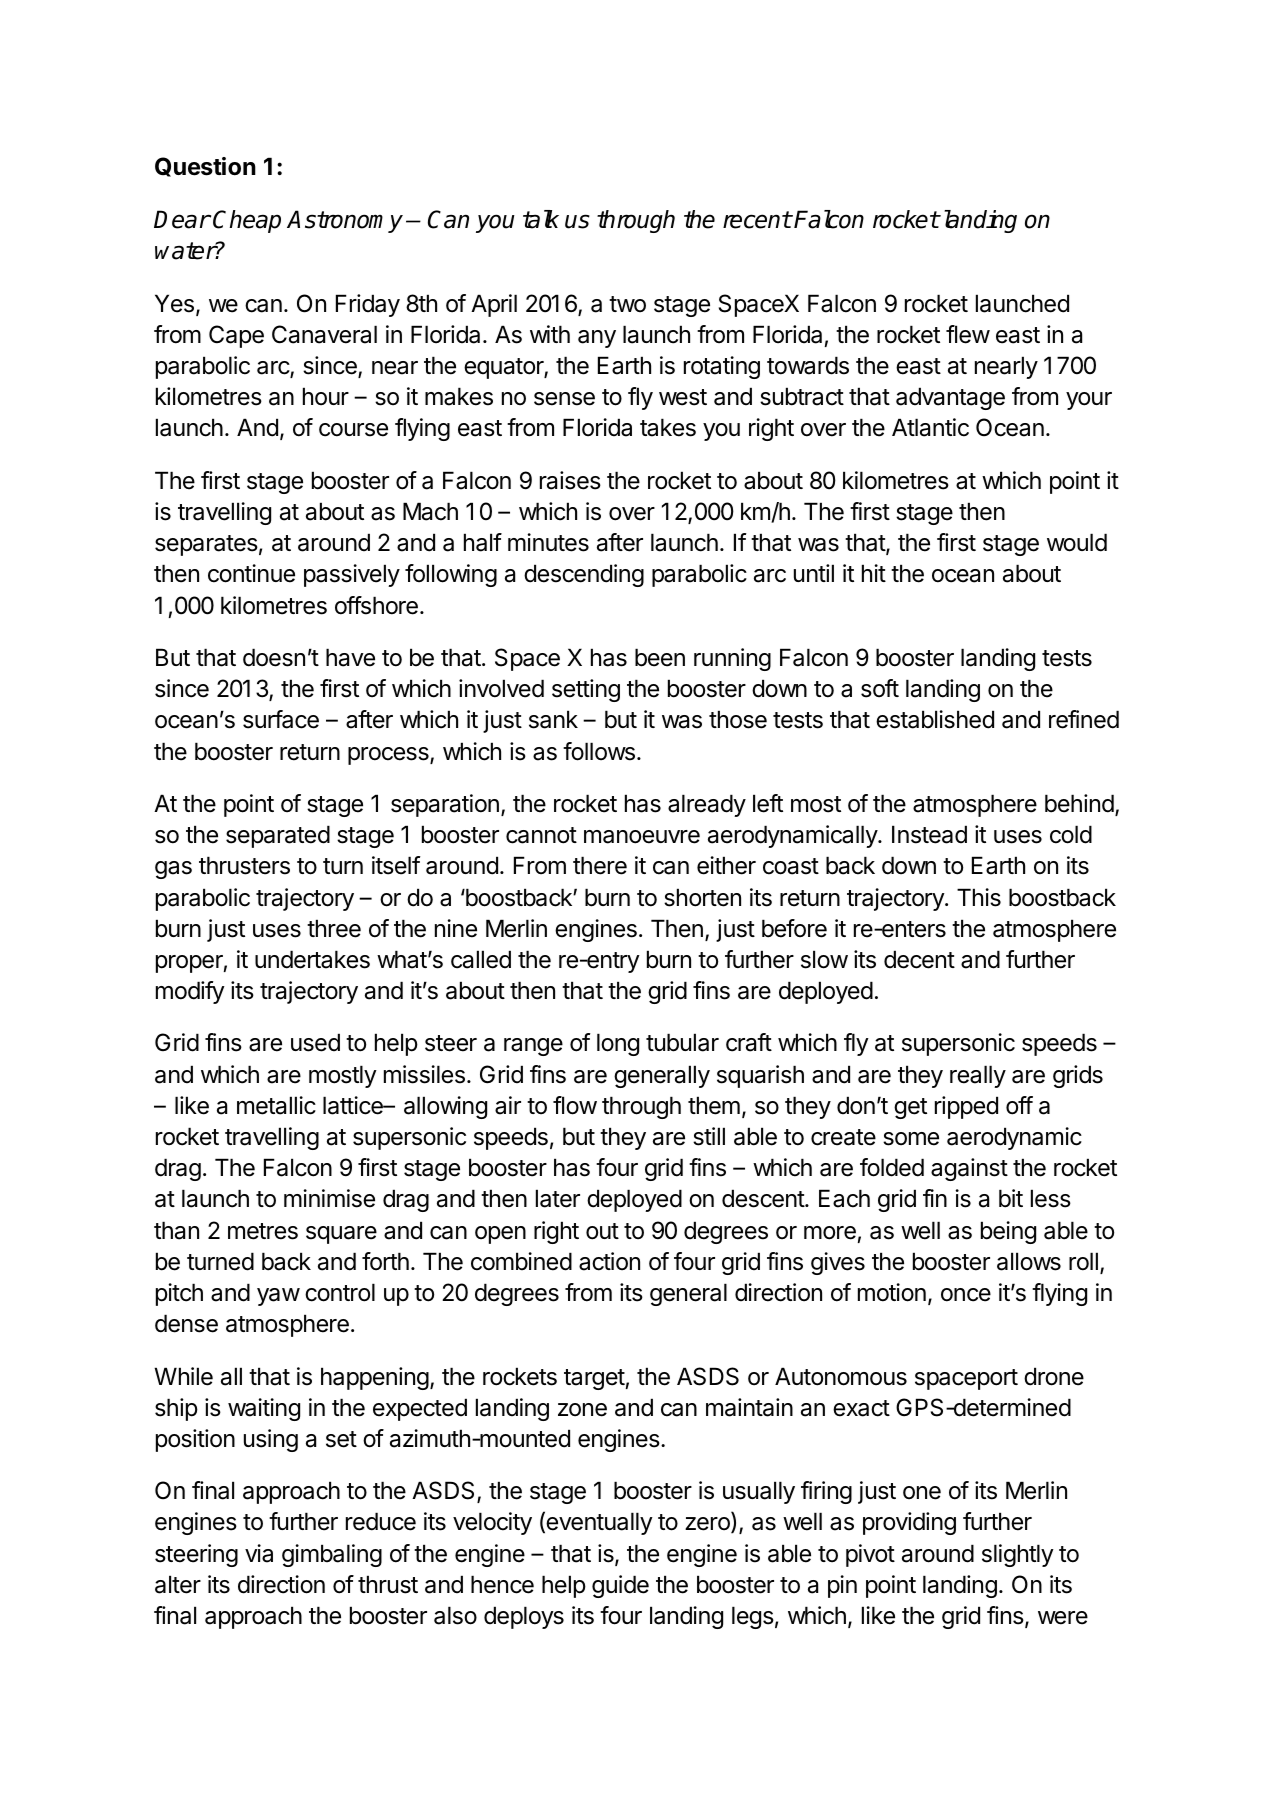 The image size is (1274, 1803). What do you see at coordinates (660, 657) in the page?
I see `been` at bounding box center [660, 657].
